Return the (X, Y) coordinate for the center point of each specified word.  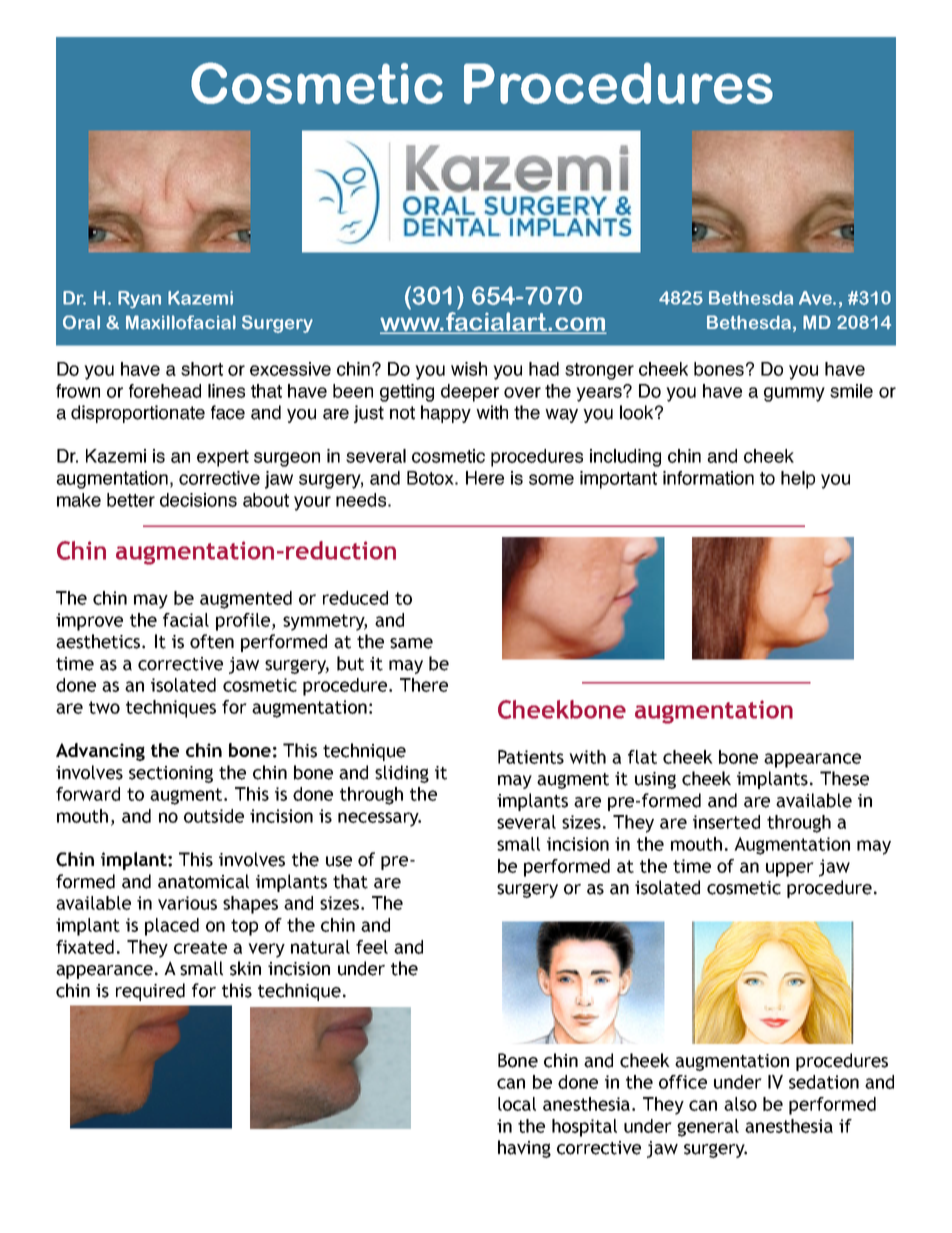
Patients (531, 757)
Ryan (139, 300)
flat (642, 757)
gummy (794, 394)
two (104, 707)
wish (469, 369)
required (150, 992)
